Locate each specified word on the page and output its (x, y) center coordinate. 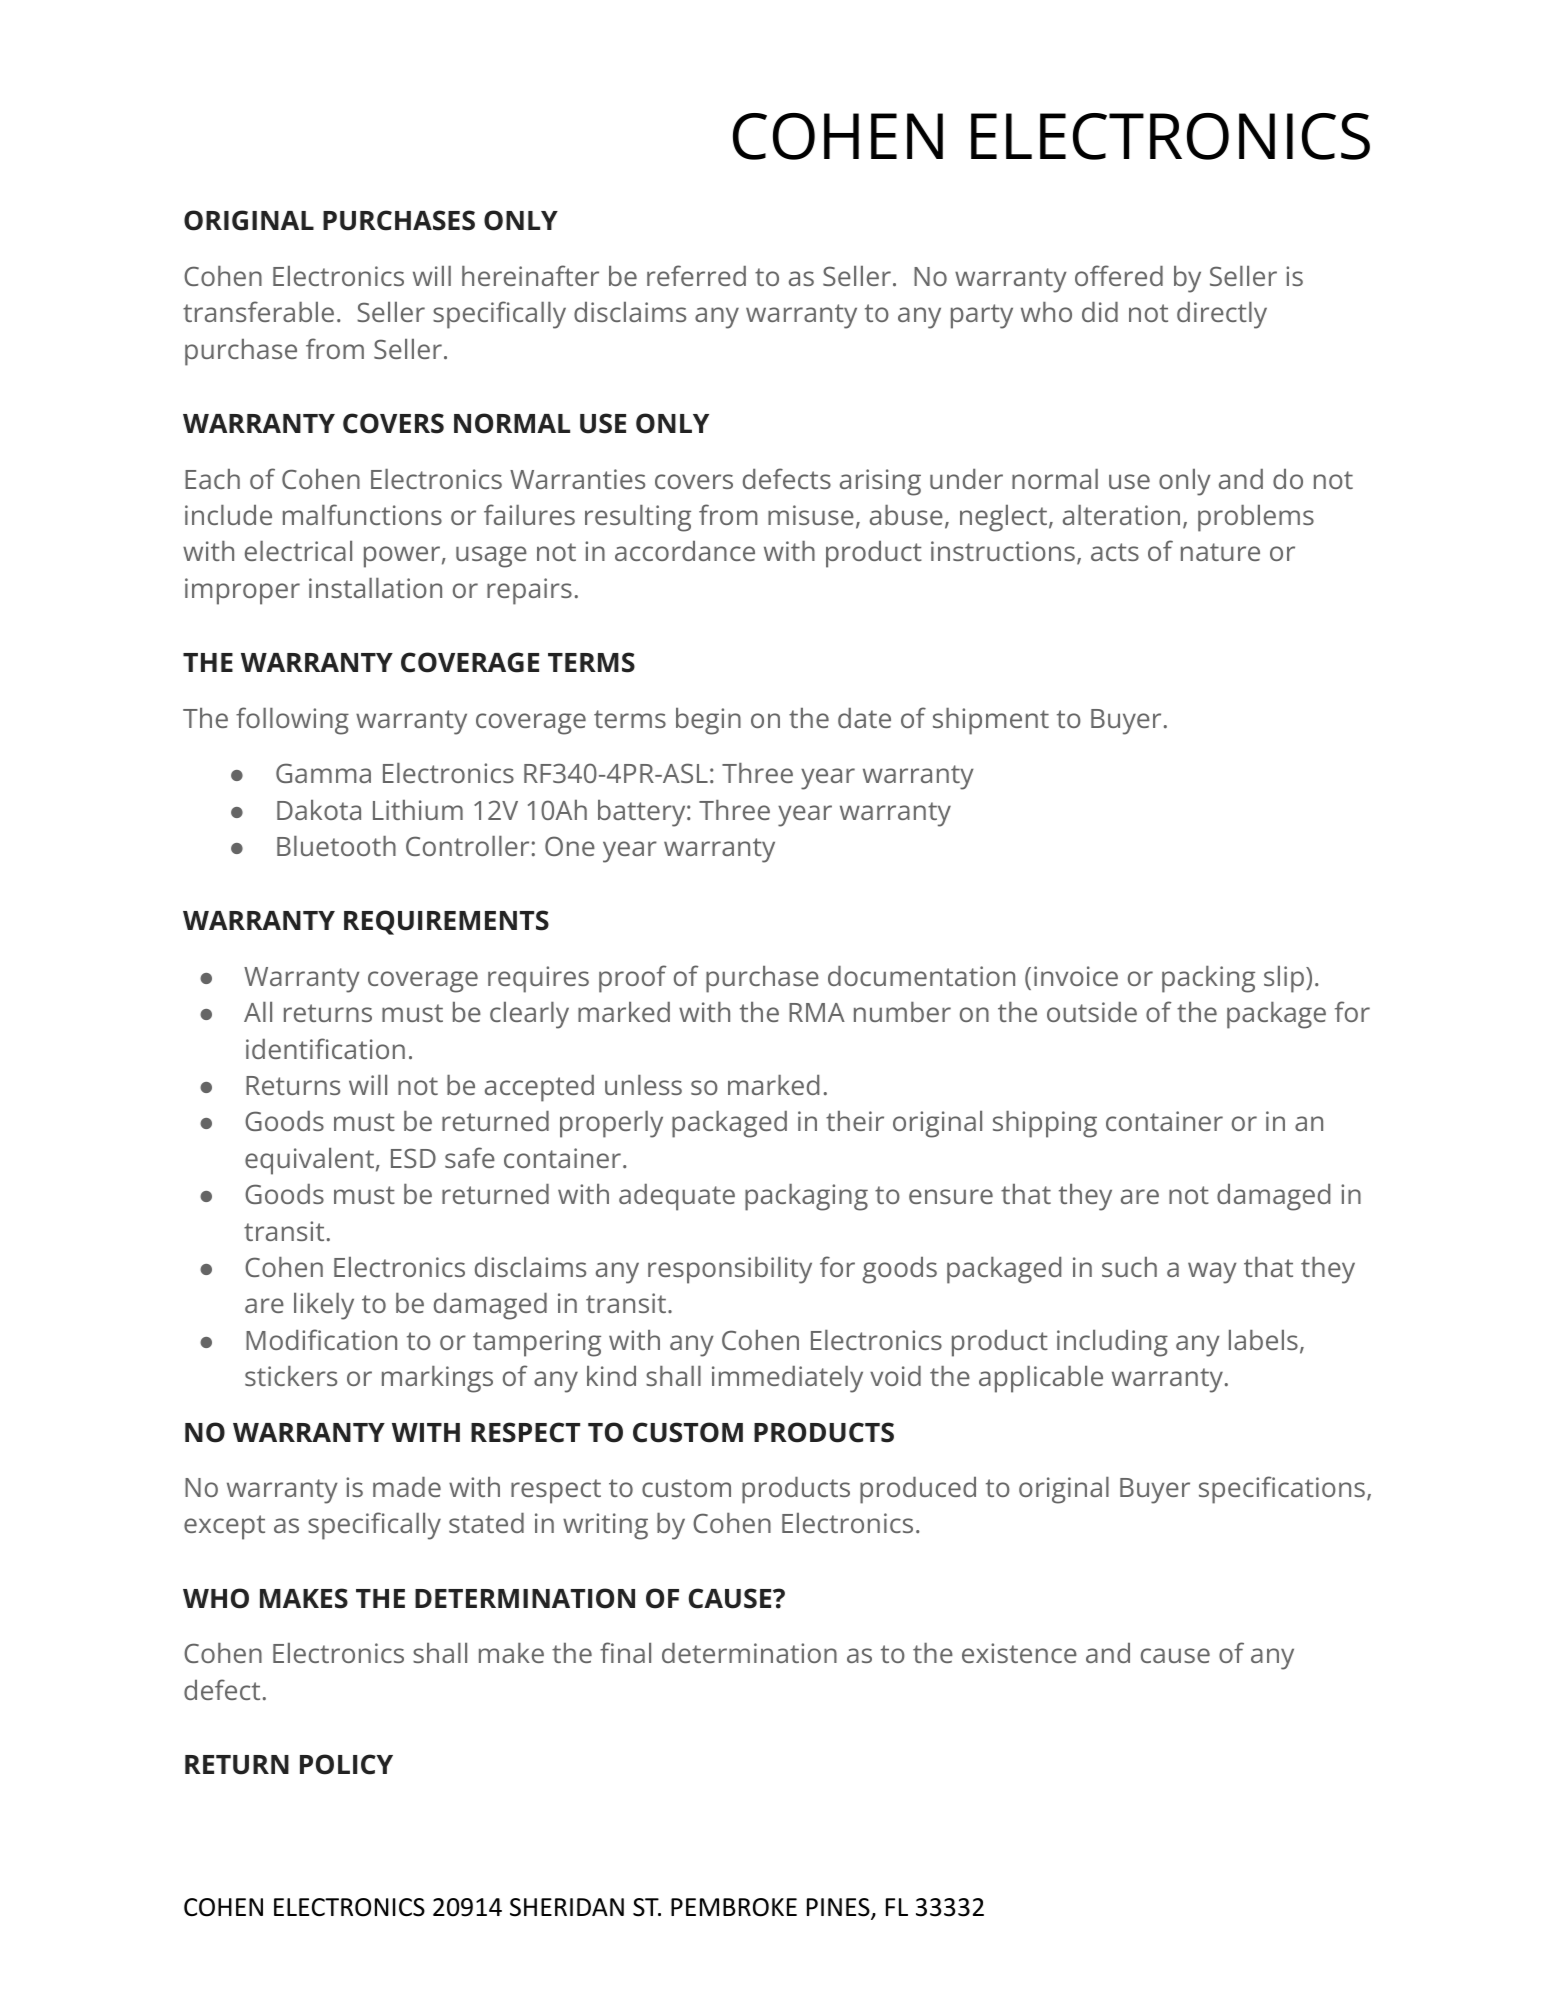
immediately (787, 1379)
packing (1208, 979)
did (1100, 312)
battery (641, 813)
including (1112, 1343)
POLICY (346, 1764)
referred (696, 275)
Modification (321, 1339)
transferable (258, 311)
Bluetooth (336, 846)
